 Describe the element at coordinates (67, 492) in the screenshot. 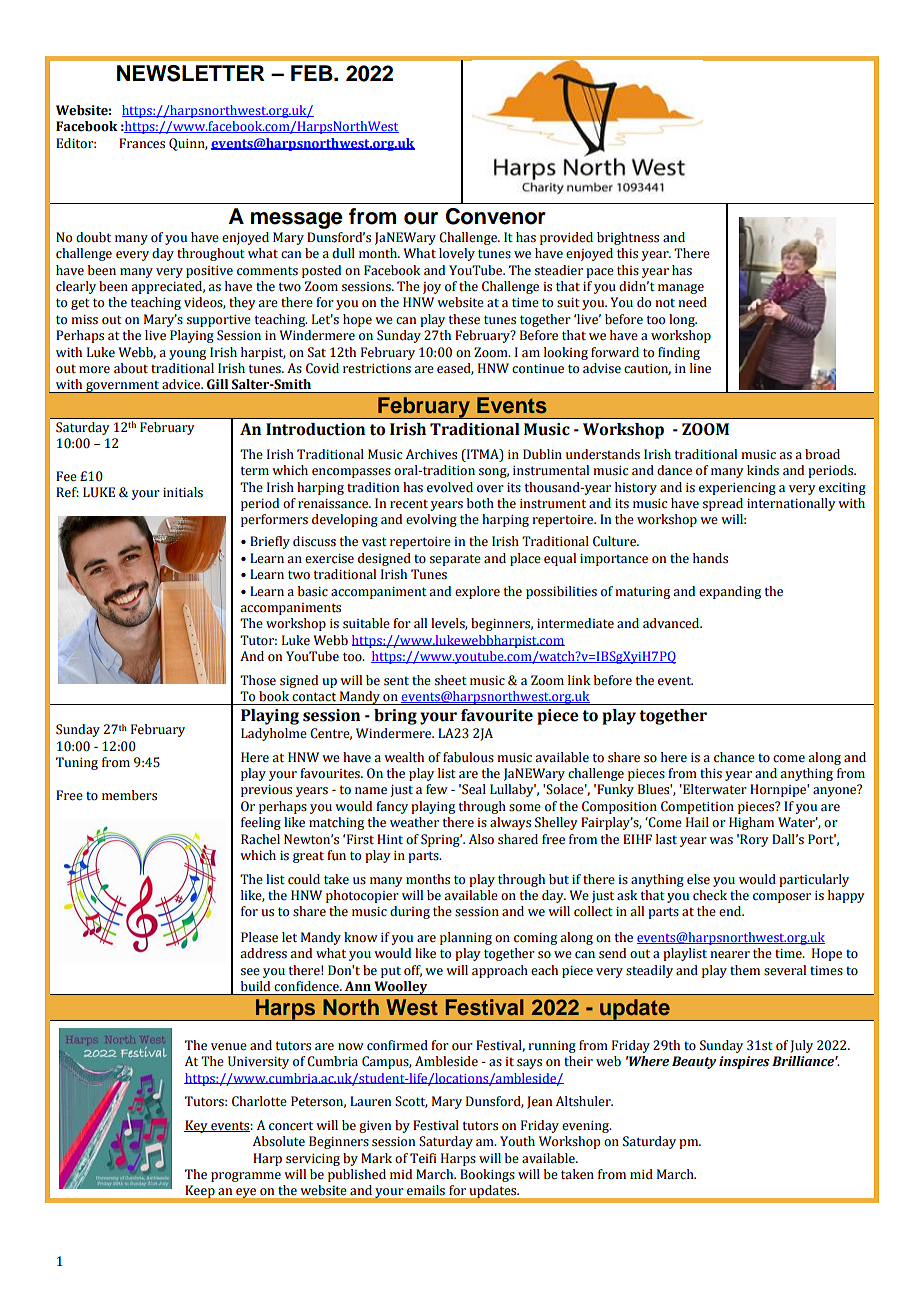

I see `Ref` at that location.
